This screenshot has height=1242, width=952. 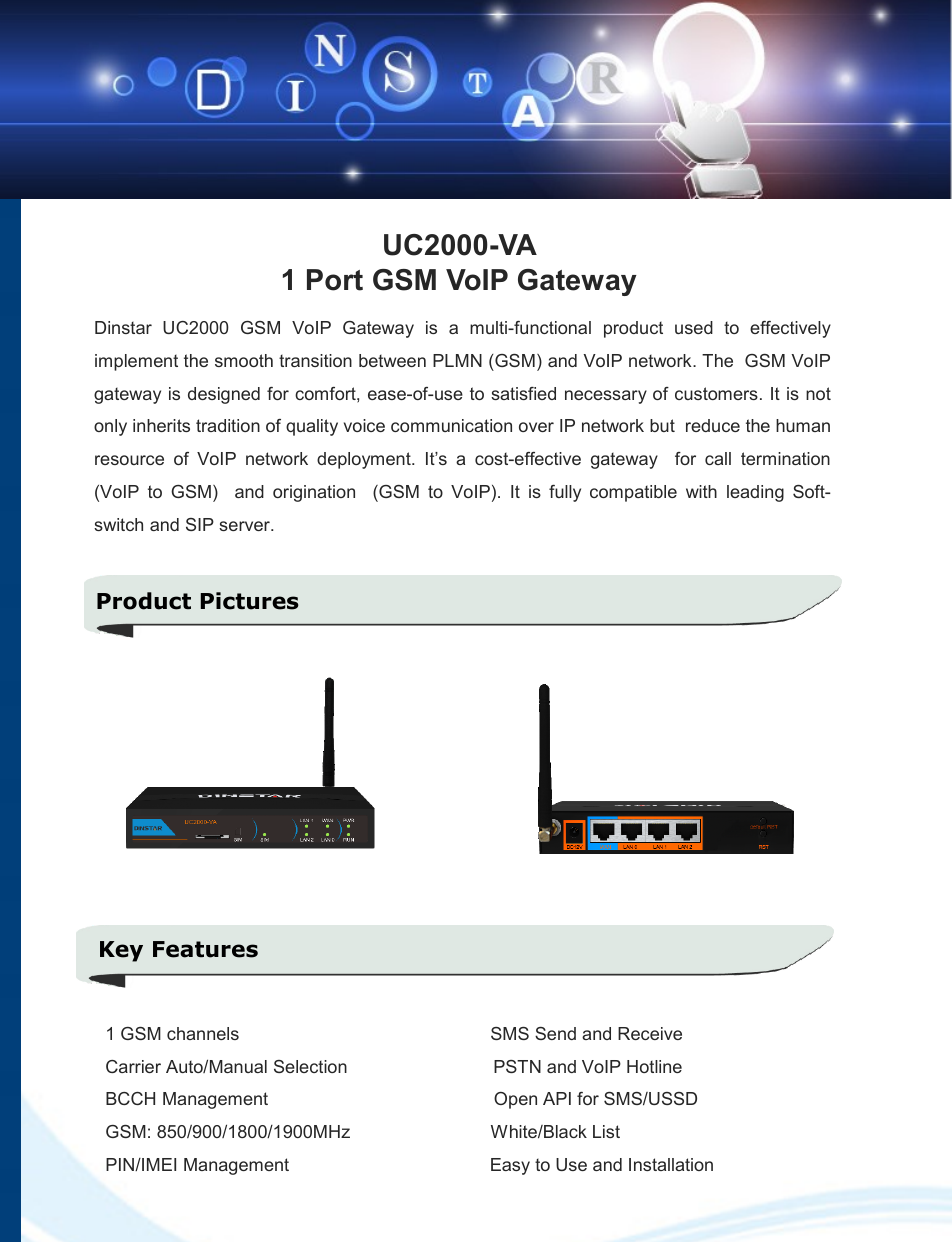 What do you see at coordinates (755, 493) in the screenshot?
I see `leading` at bounding box center [755, 493].
